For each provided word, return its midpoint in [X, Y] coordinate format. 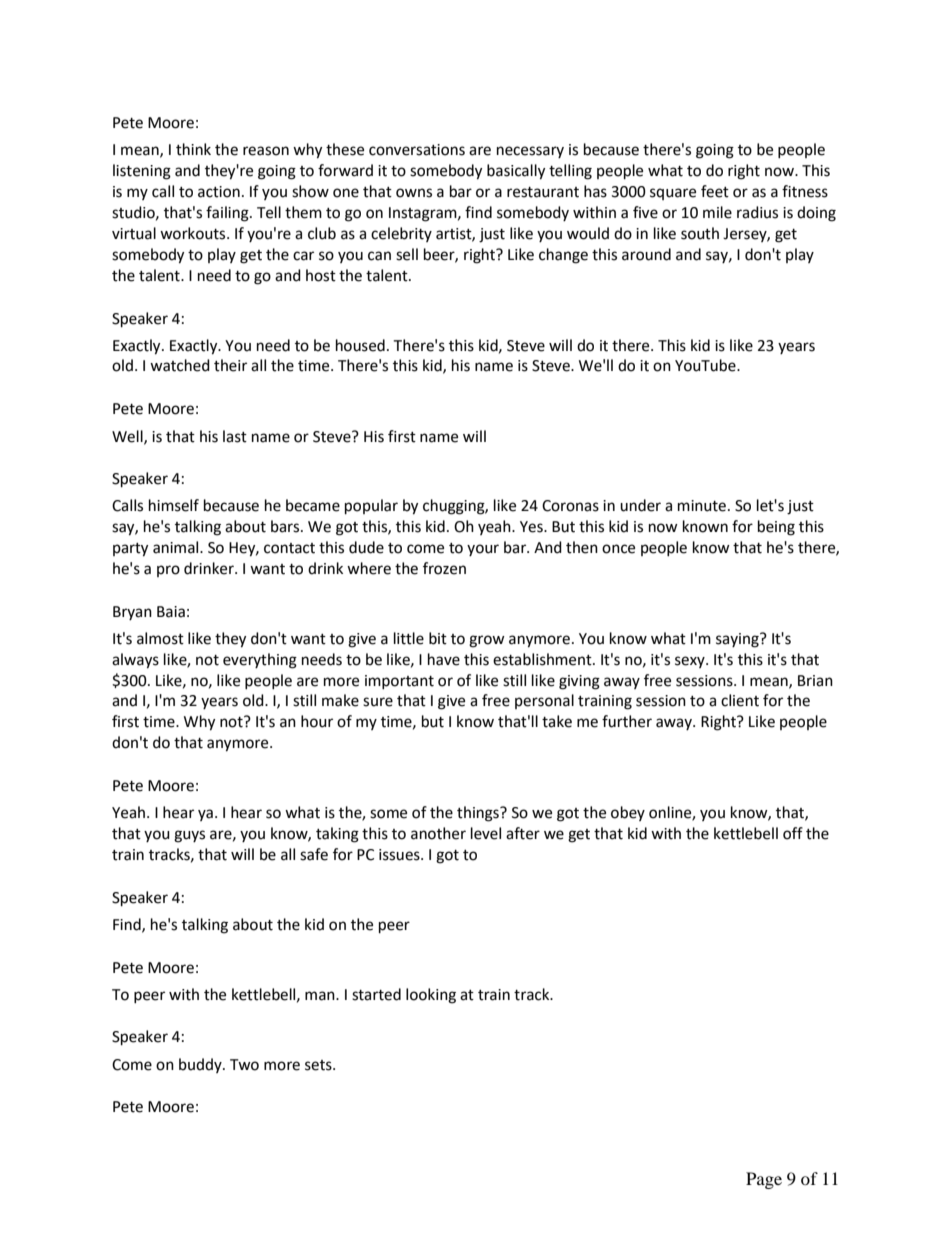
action [219, 192]
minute [703, 506]
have [444, 659]
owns [414, 193]
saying [738, 640]
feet [715, 191]
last [235, 436]
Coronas [570, 506]
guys [189, 836]
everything [260, 661]
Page [764, 1180]
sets [319, 1065]
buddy [201, 1065]
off [793, 833]
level [486, 833]
